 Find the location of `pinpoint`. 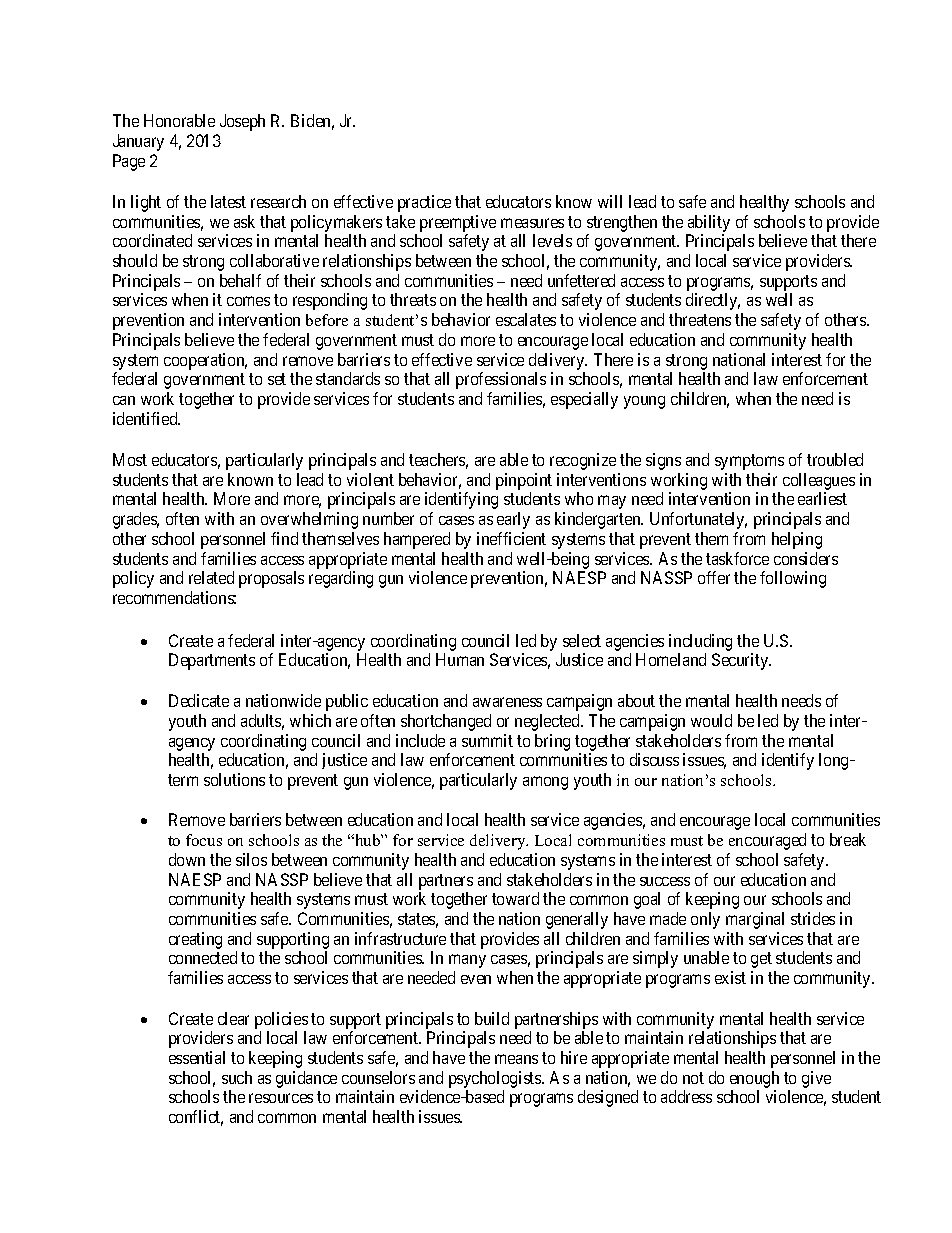

pinpoint is located at coordinates (524, 483).
